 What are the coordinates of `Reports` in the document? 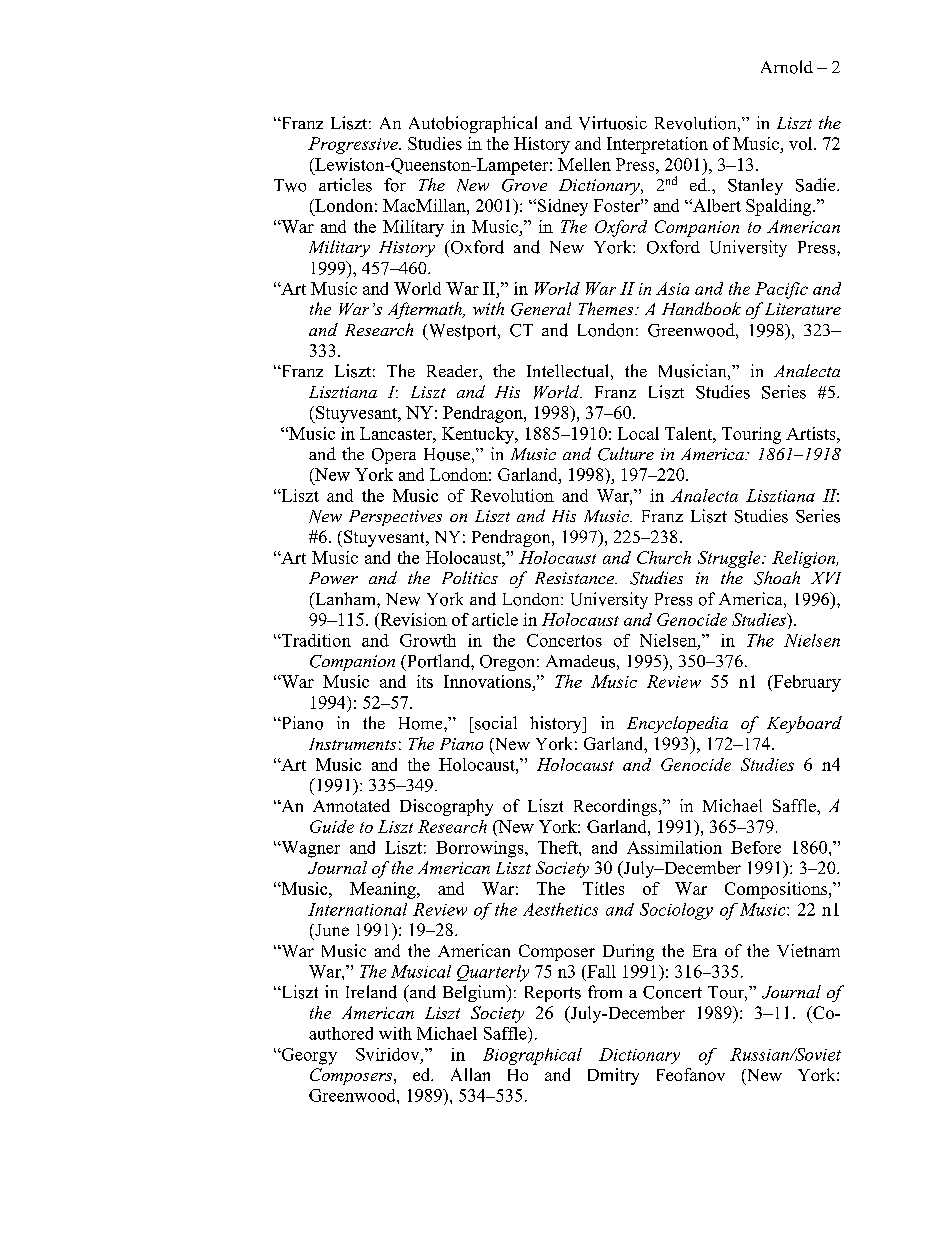 It's located at (553, 994).
